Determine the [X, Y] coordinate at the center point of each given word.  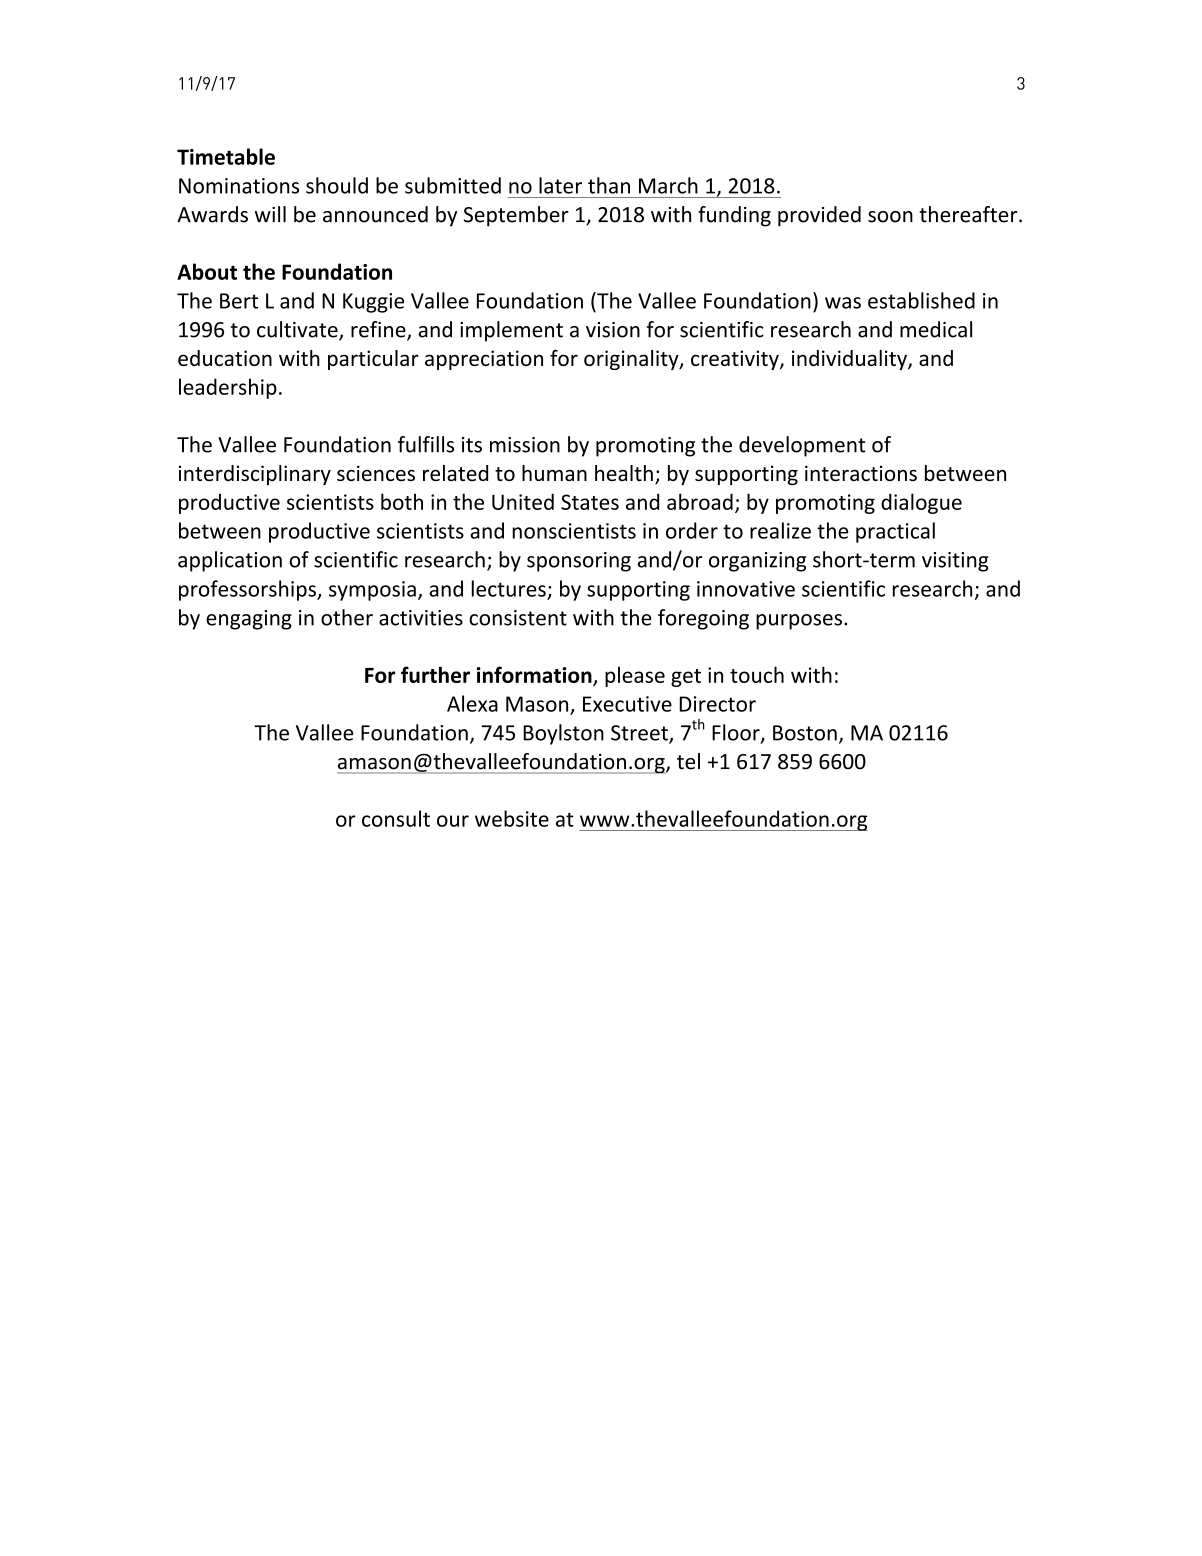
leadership [228, 388]
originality [632, 360]
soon [890, 217]
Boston [805, 733]
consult [396, 818]
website [512, 818]
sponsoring [579, 562]
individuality [850, 360]
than [609, 185]
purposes [799, 622]
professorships [248, 590]
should [337, 185]
